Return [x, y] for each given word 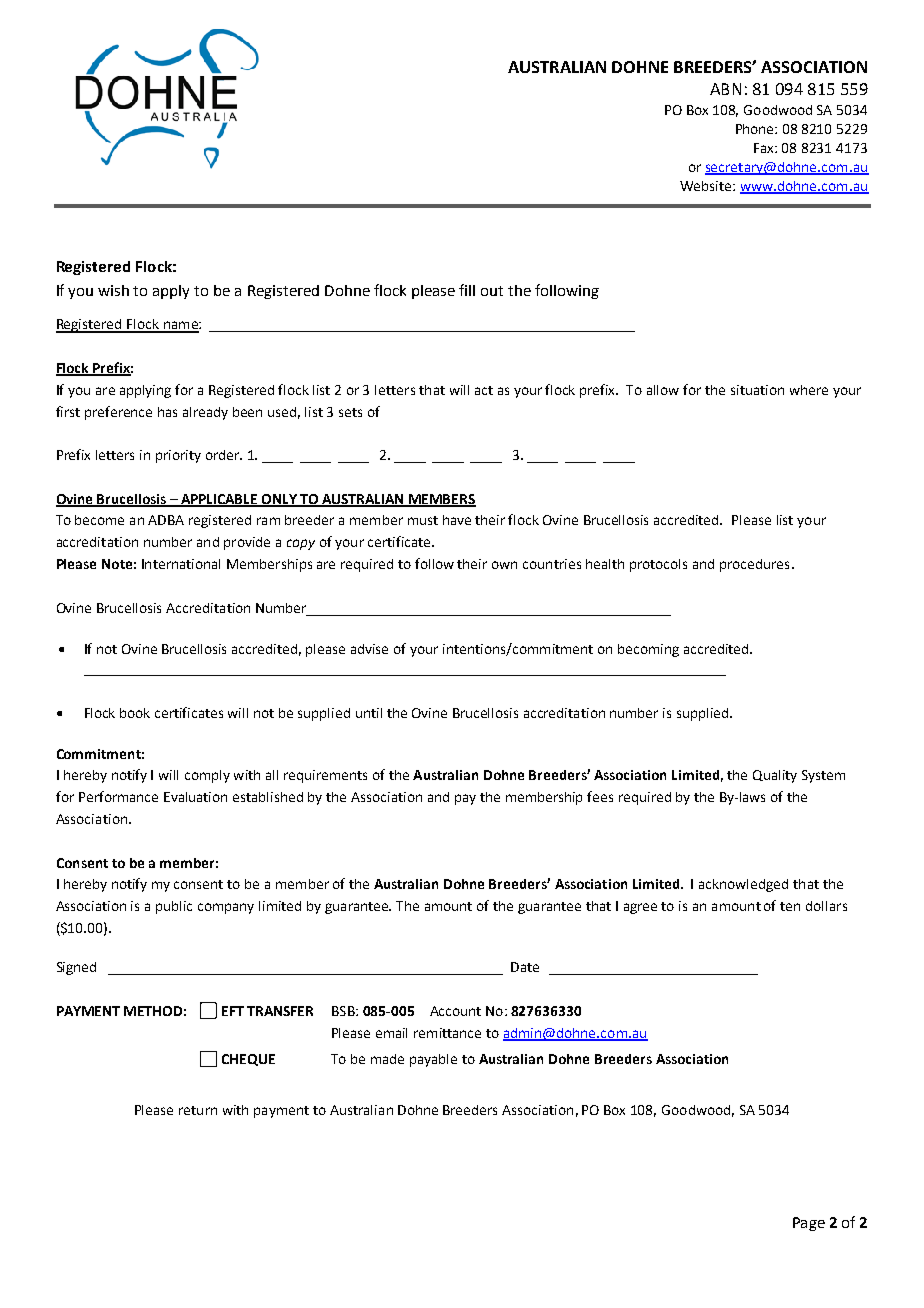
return [198, 1110]
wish [113, 290]
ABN [725, 89]
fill [467, 290]
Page [809, 1224]
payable [433, 1060]
